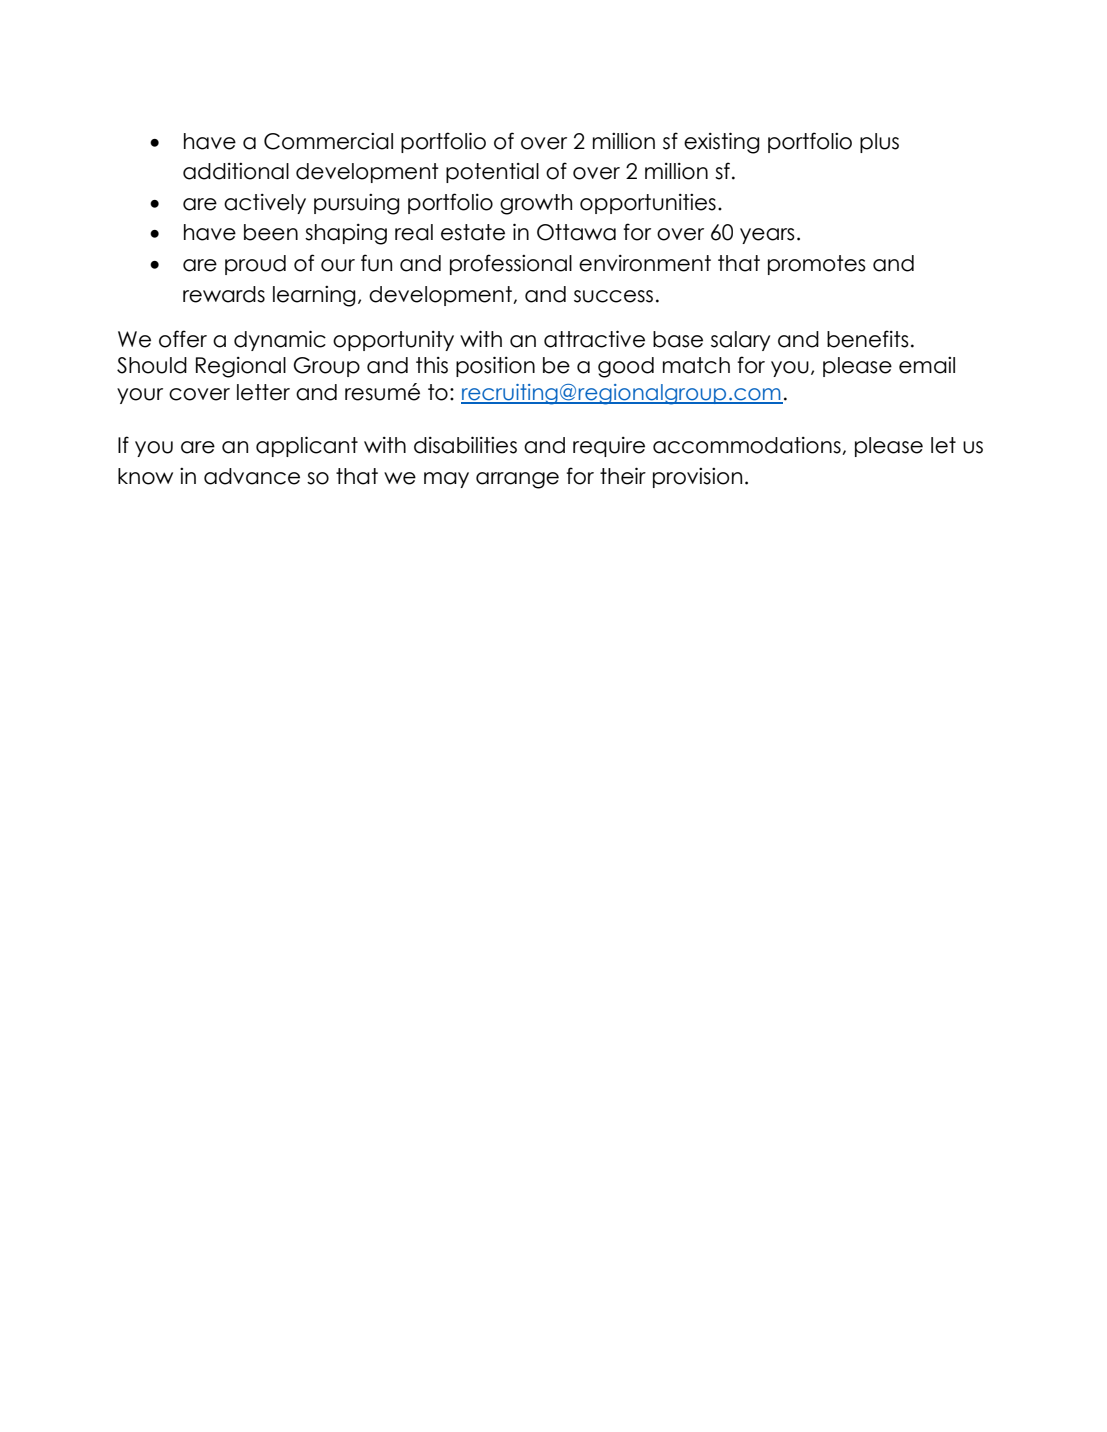 This screenshot has height=1432, width=1107. What do you see at coordinates (152, 365) in the screenshot?
I see `Should` at bounding box center [152, 365].
